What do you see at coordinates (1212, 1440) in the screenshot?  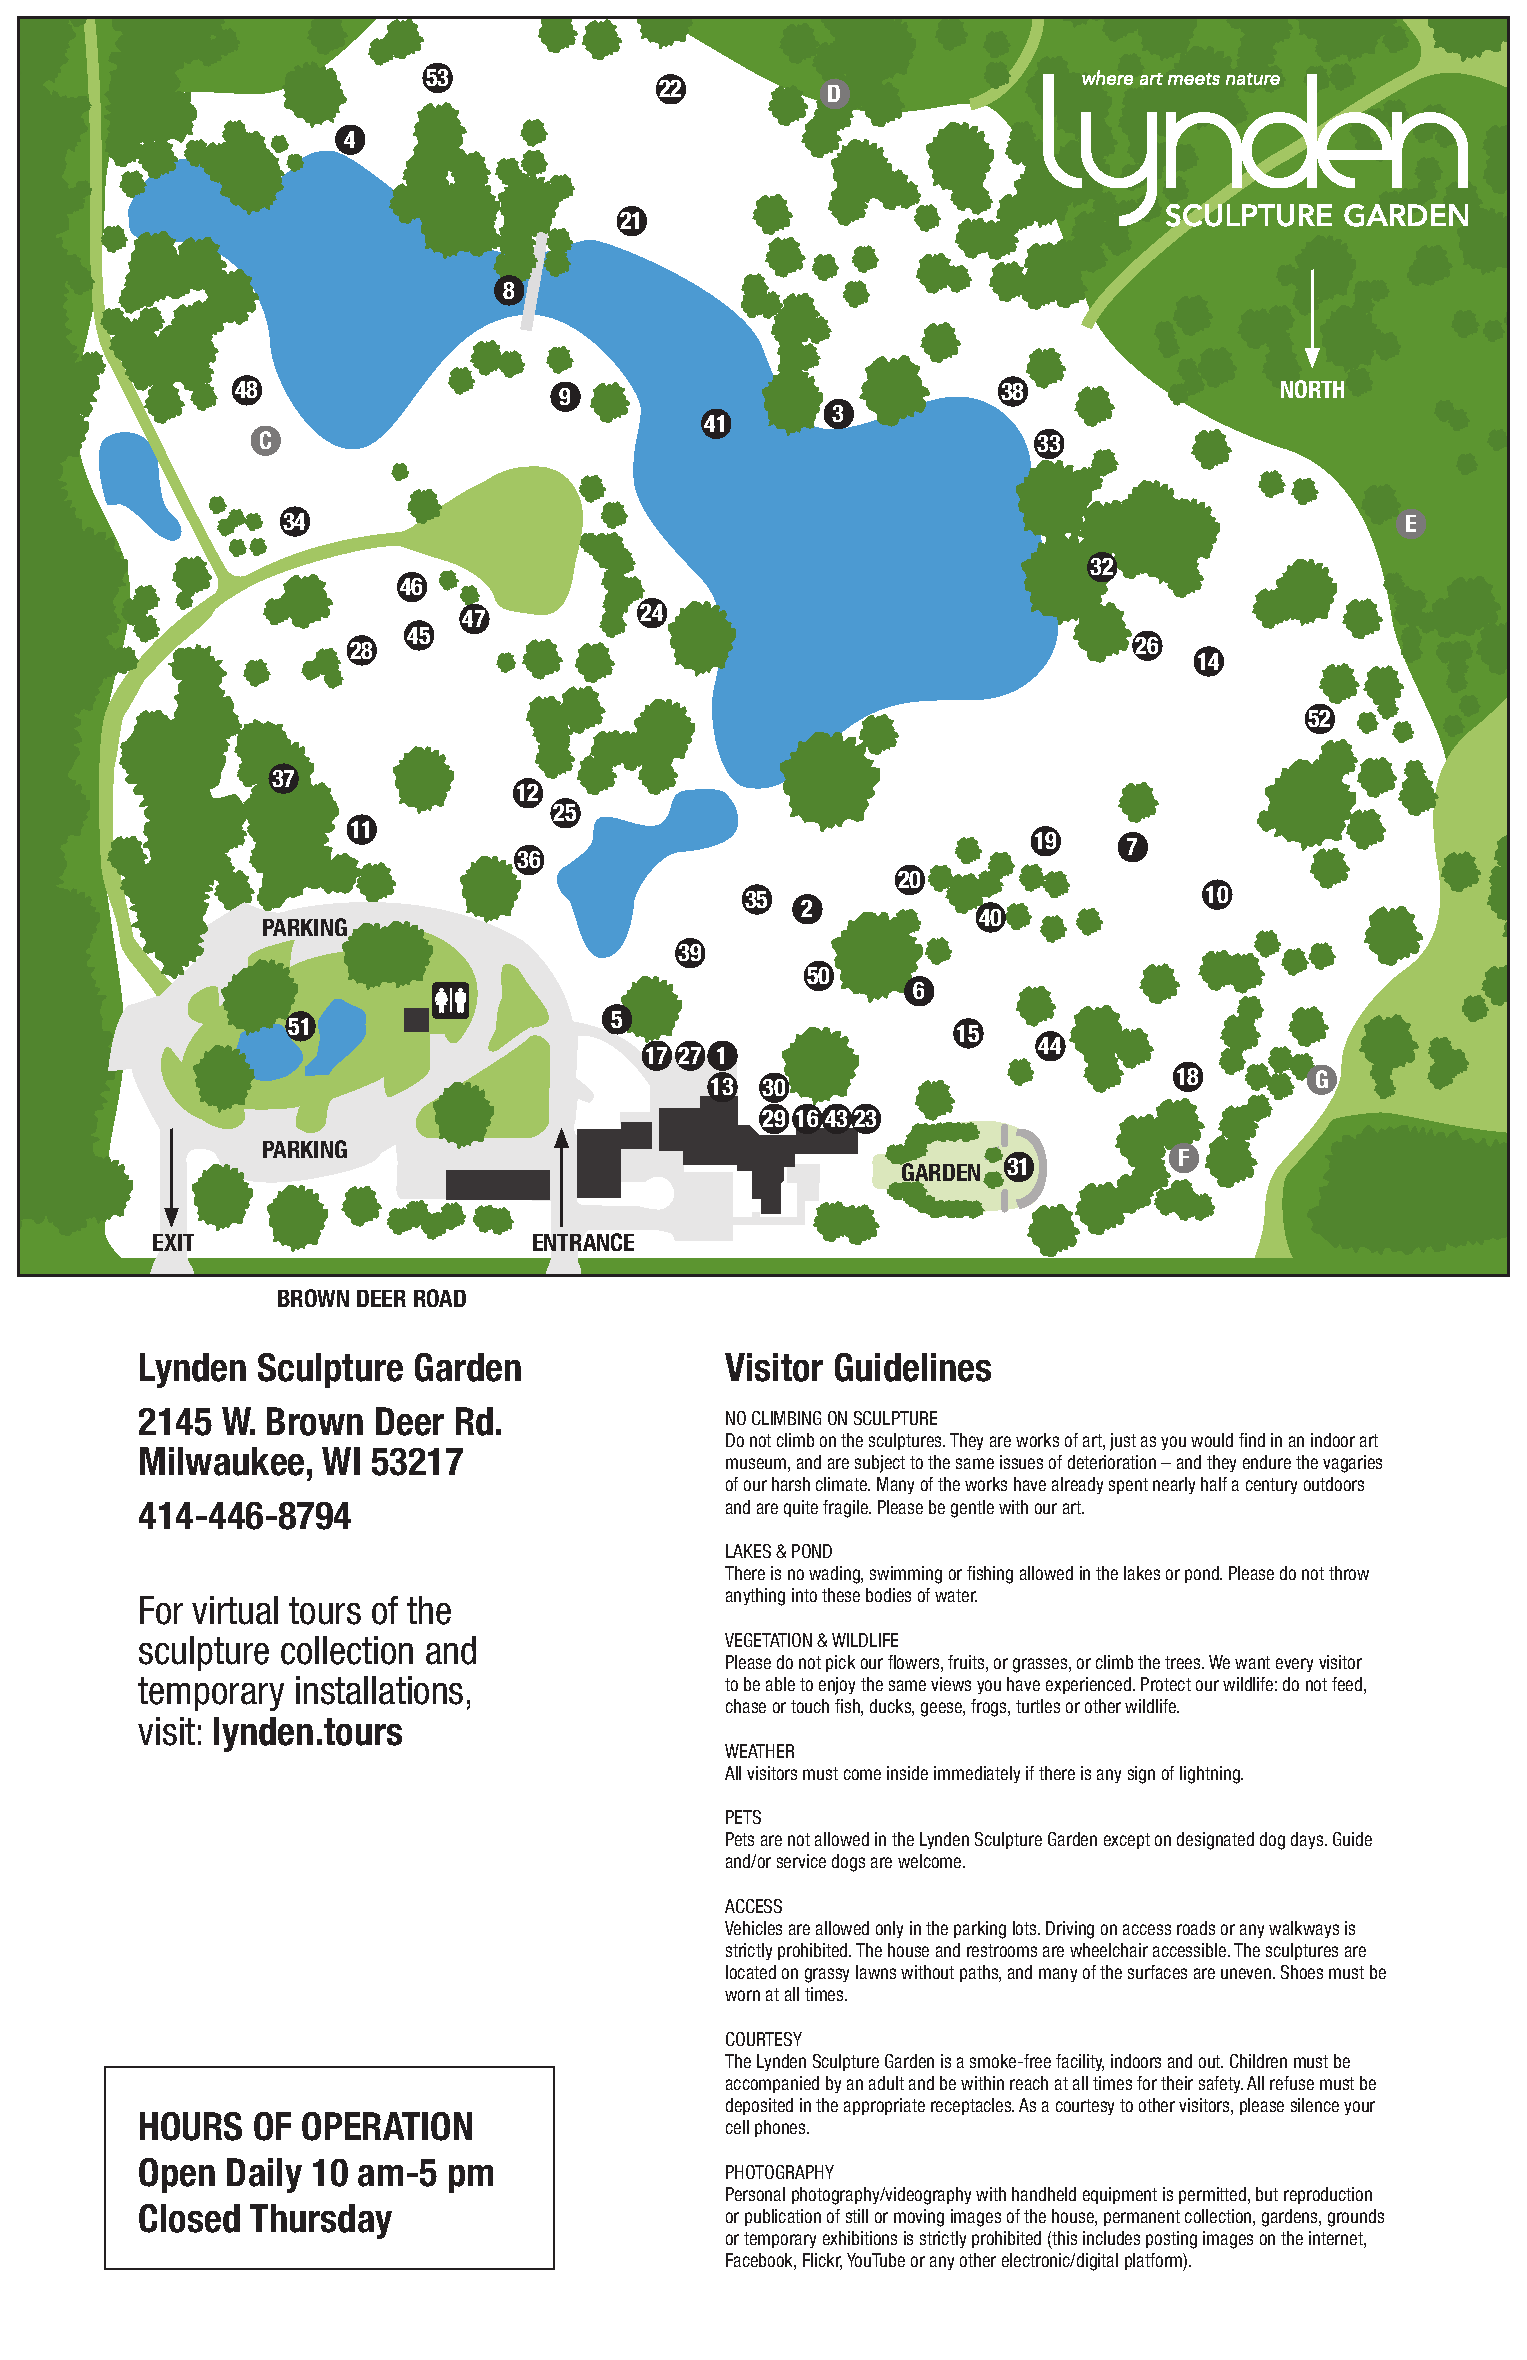 I see `would` at bounding box center [1212, 1440].
